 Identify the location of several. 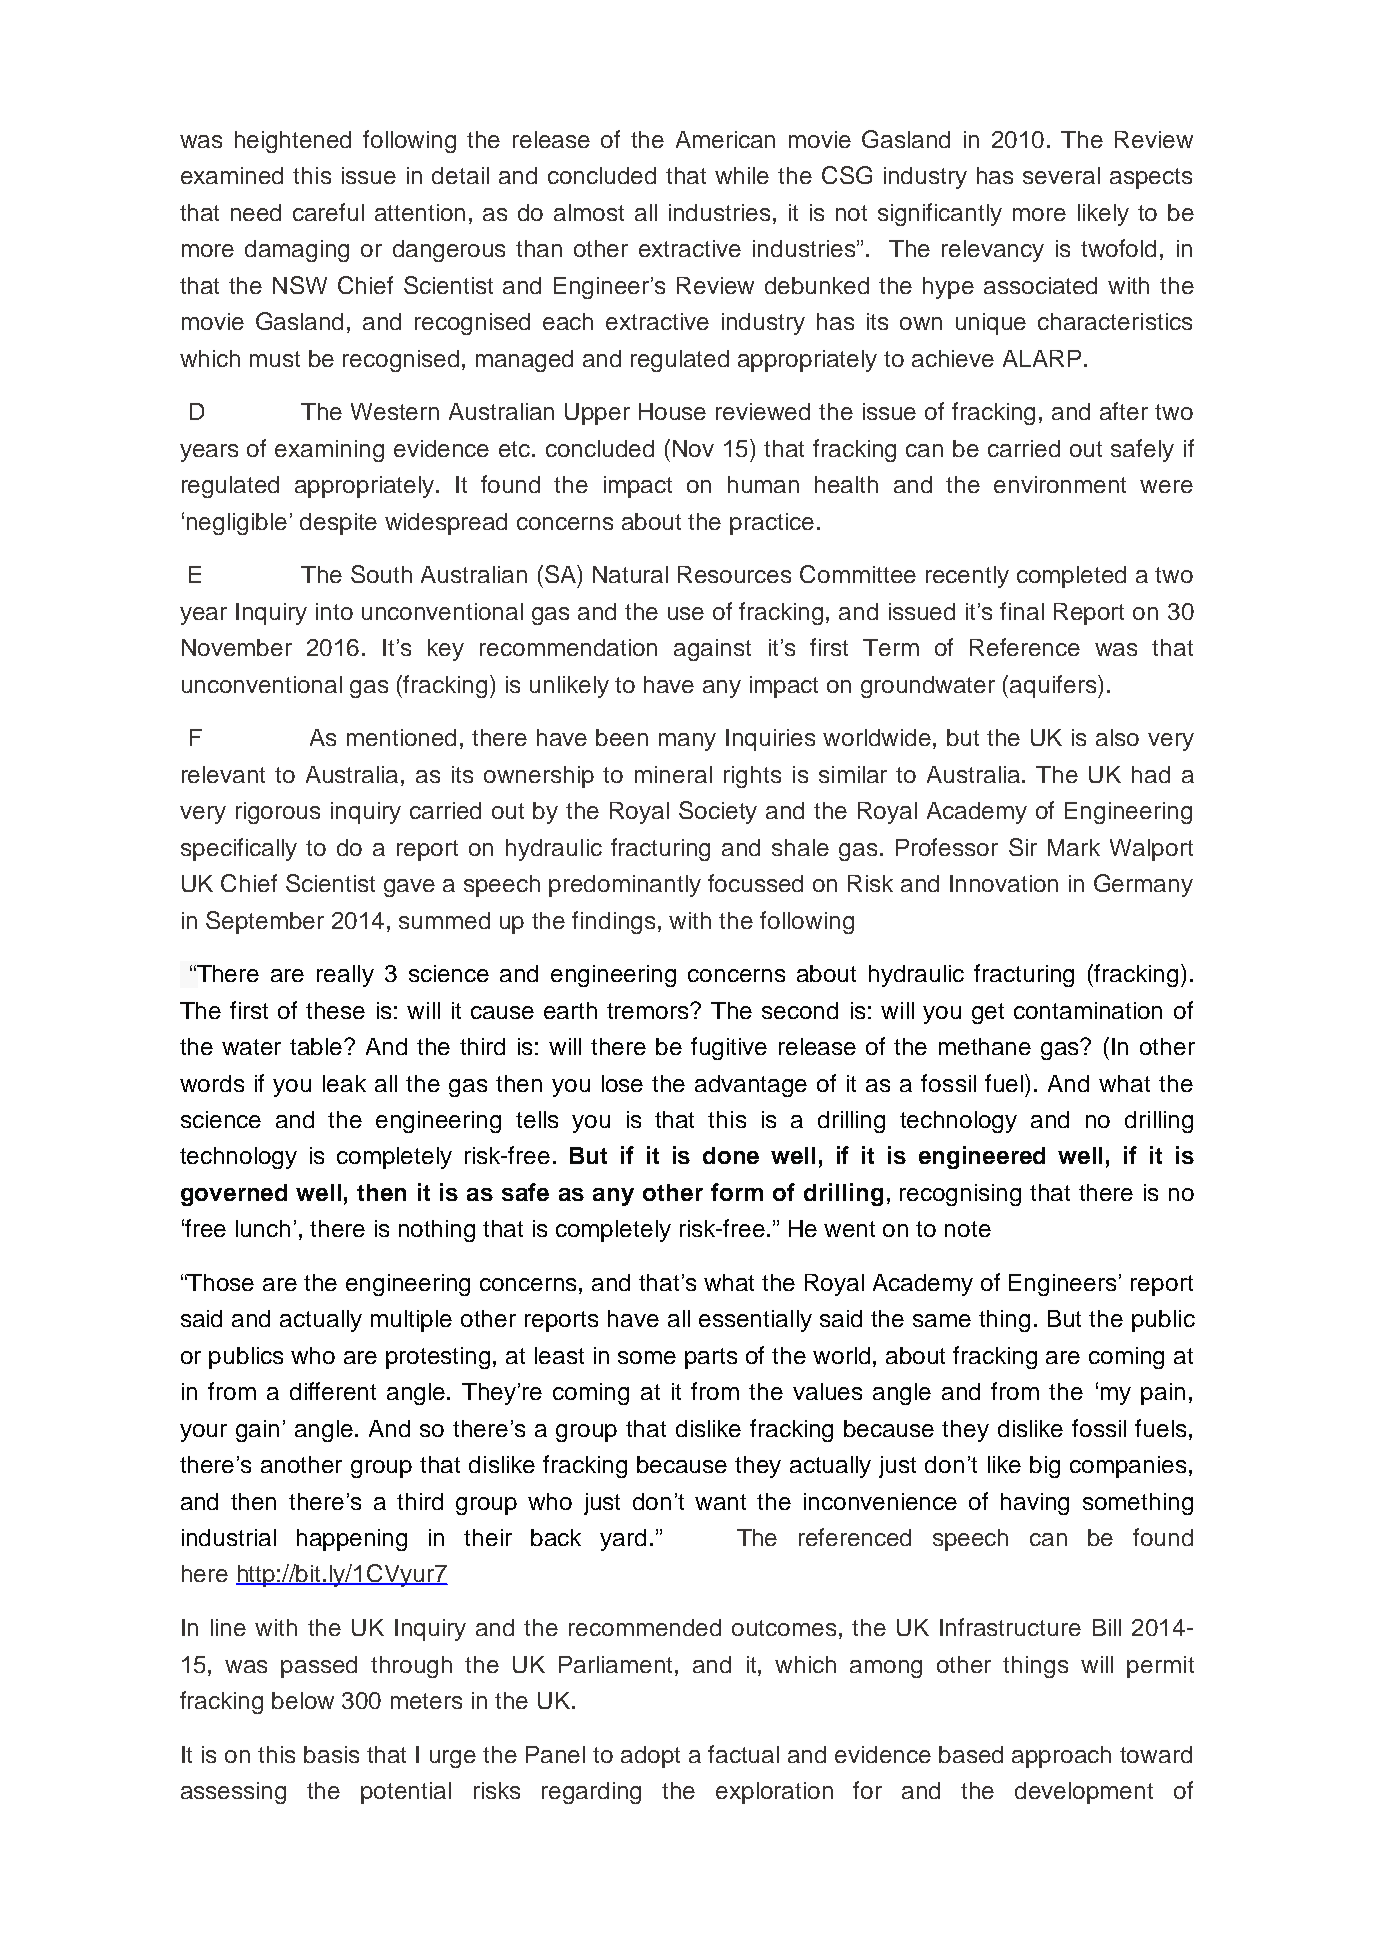
(1061, 175).
